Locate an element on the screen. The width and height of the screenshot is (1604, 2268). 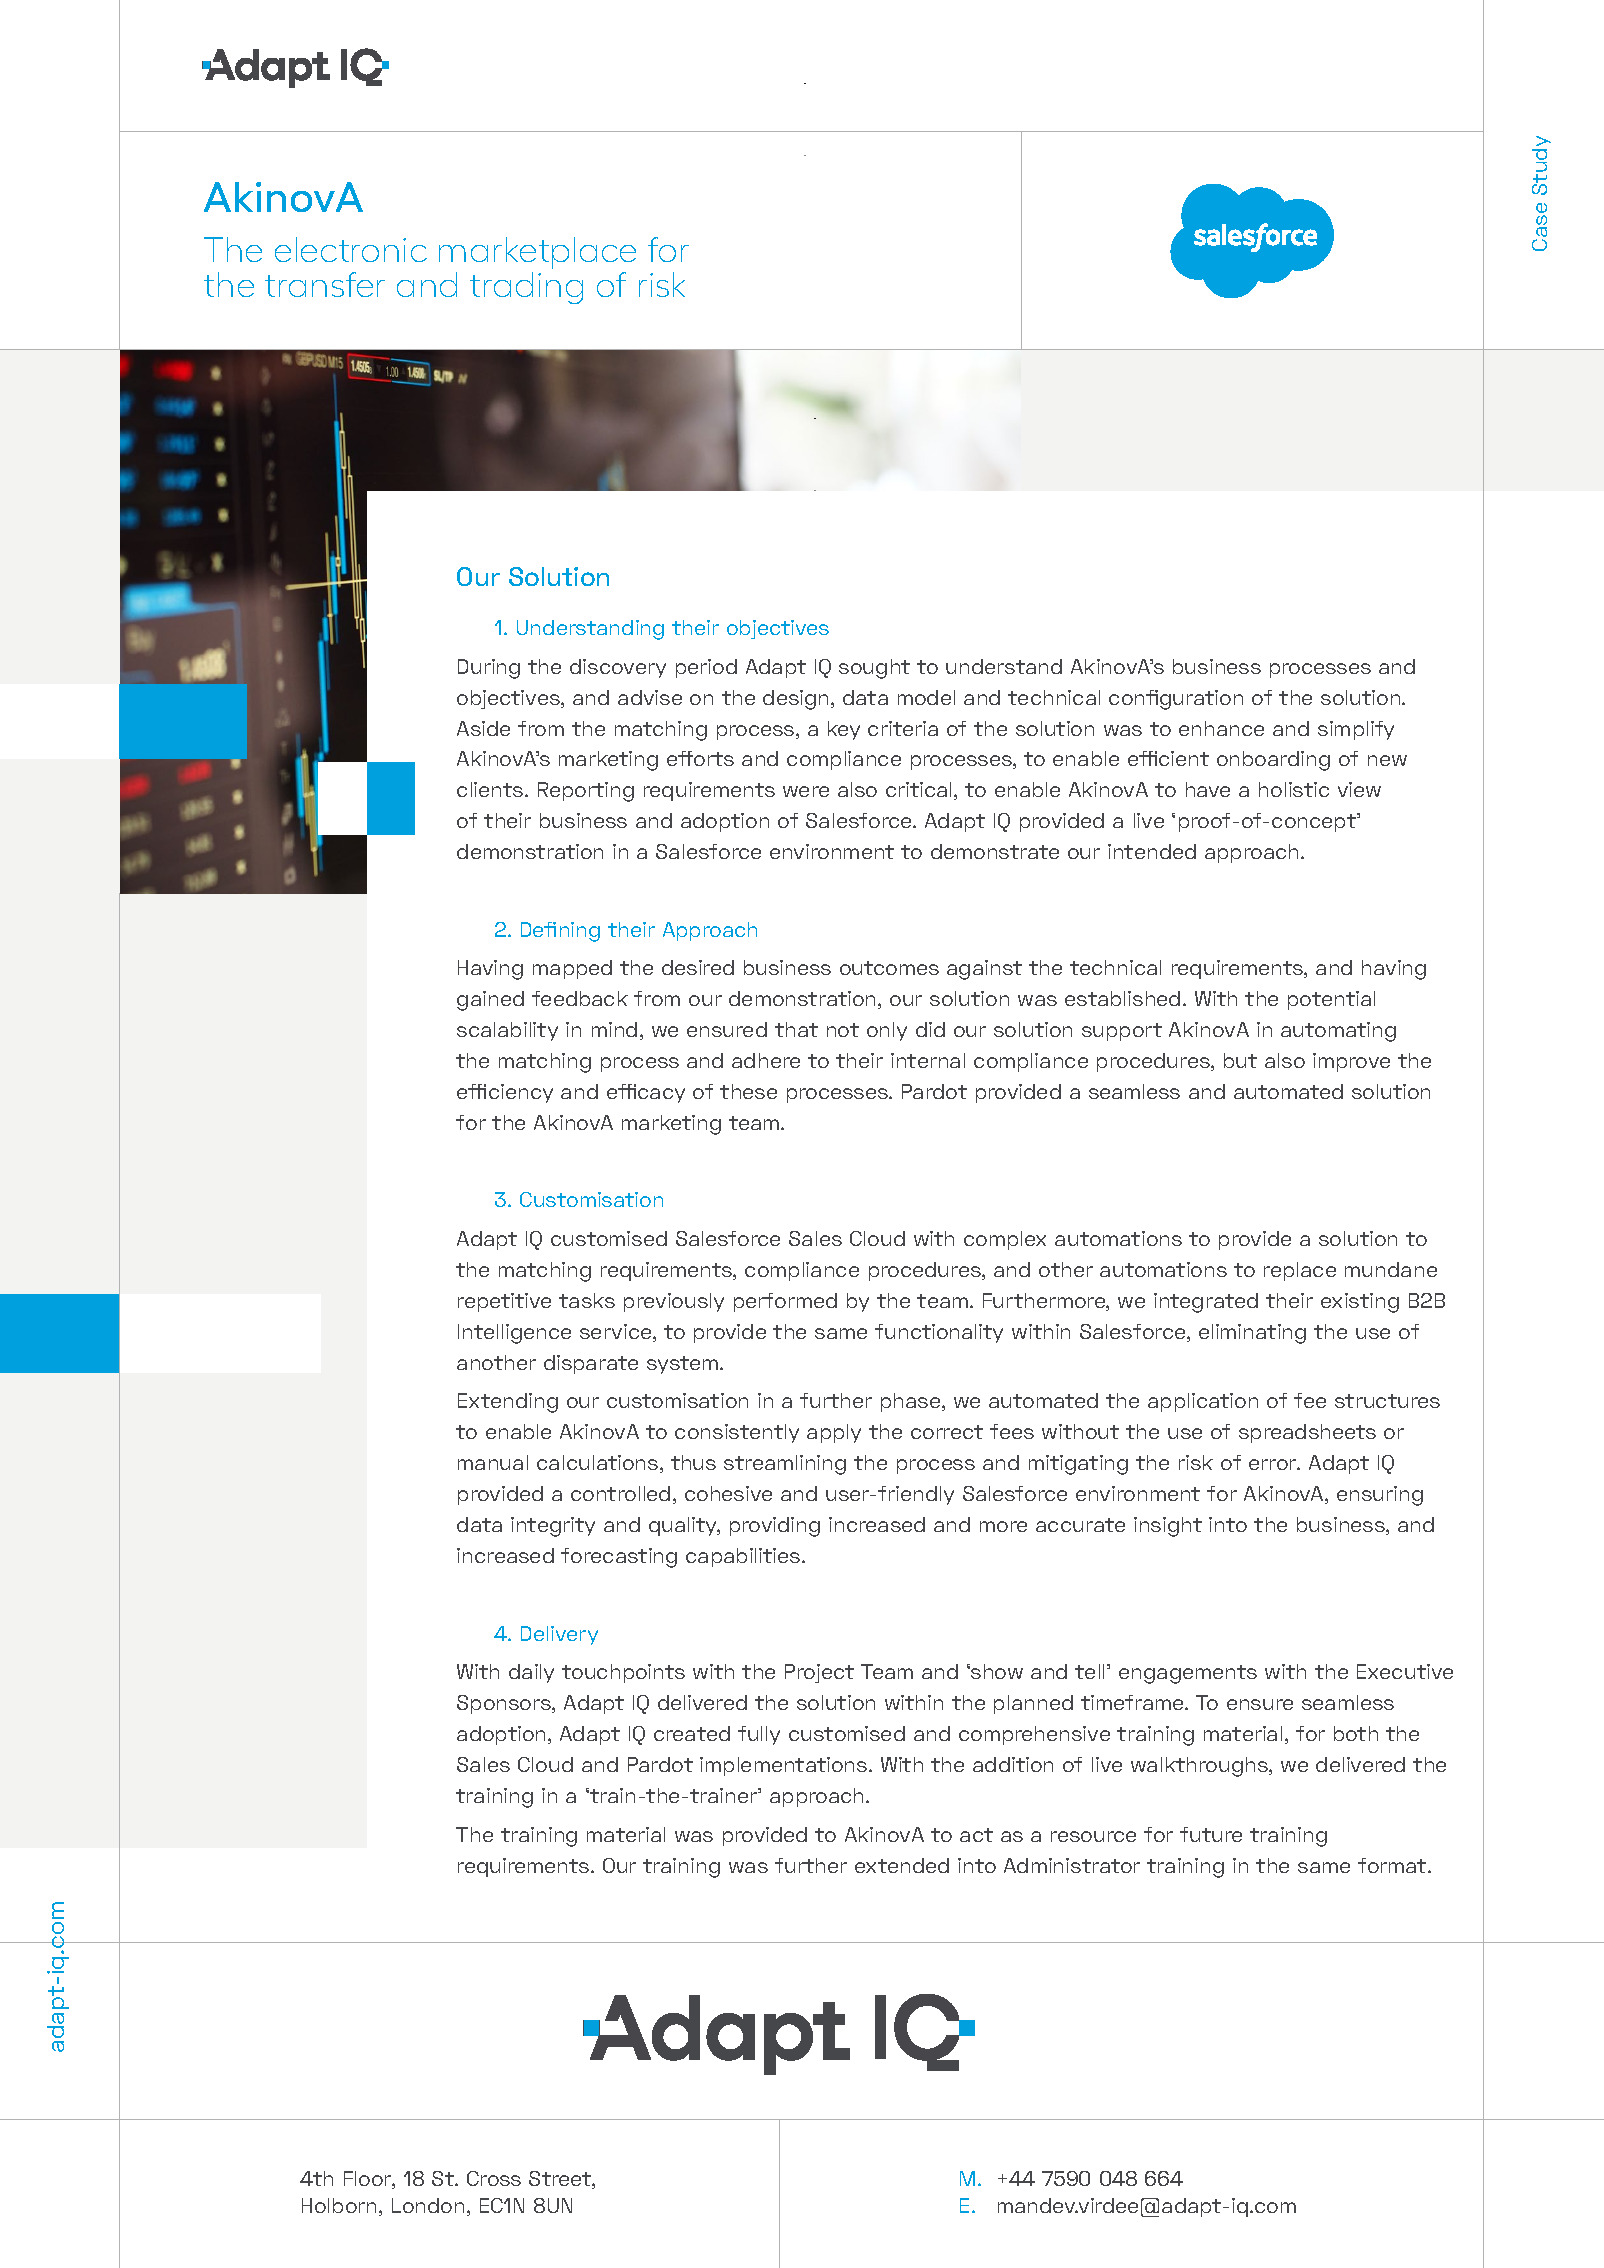
configuration is located at coordinates (1176, 700).
